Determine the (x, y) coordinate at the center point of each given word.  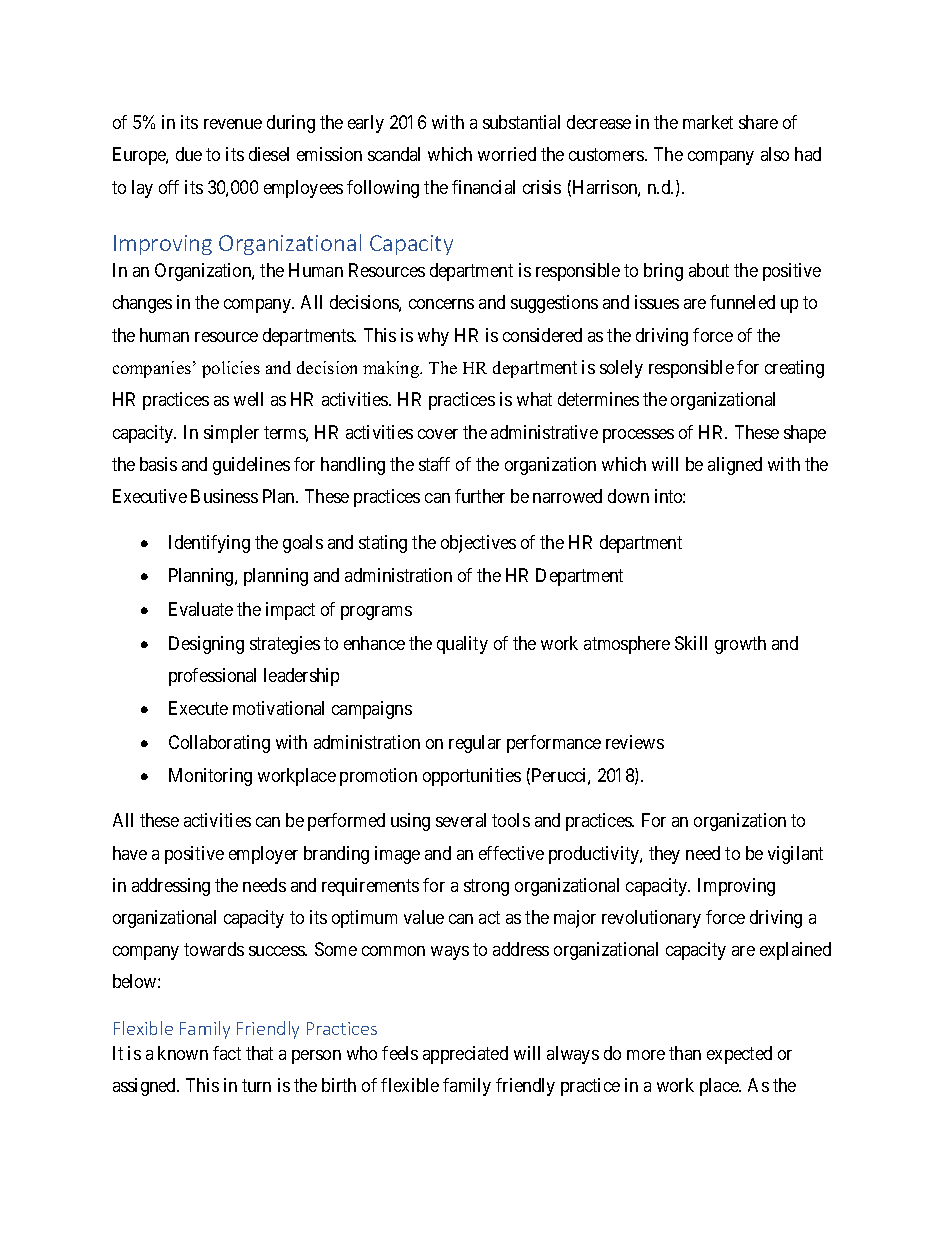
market (708, 122)
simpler (231, 434)
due (189, 154)
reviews (635, 742)
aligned (735, 466)
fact (227, 1053)
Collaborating (219, 744)
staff (434, 464)
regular (475, 744)
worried (507, 154)
